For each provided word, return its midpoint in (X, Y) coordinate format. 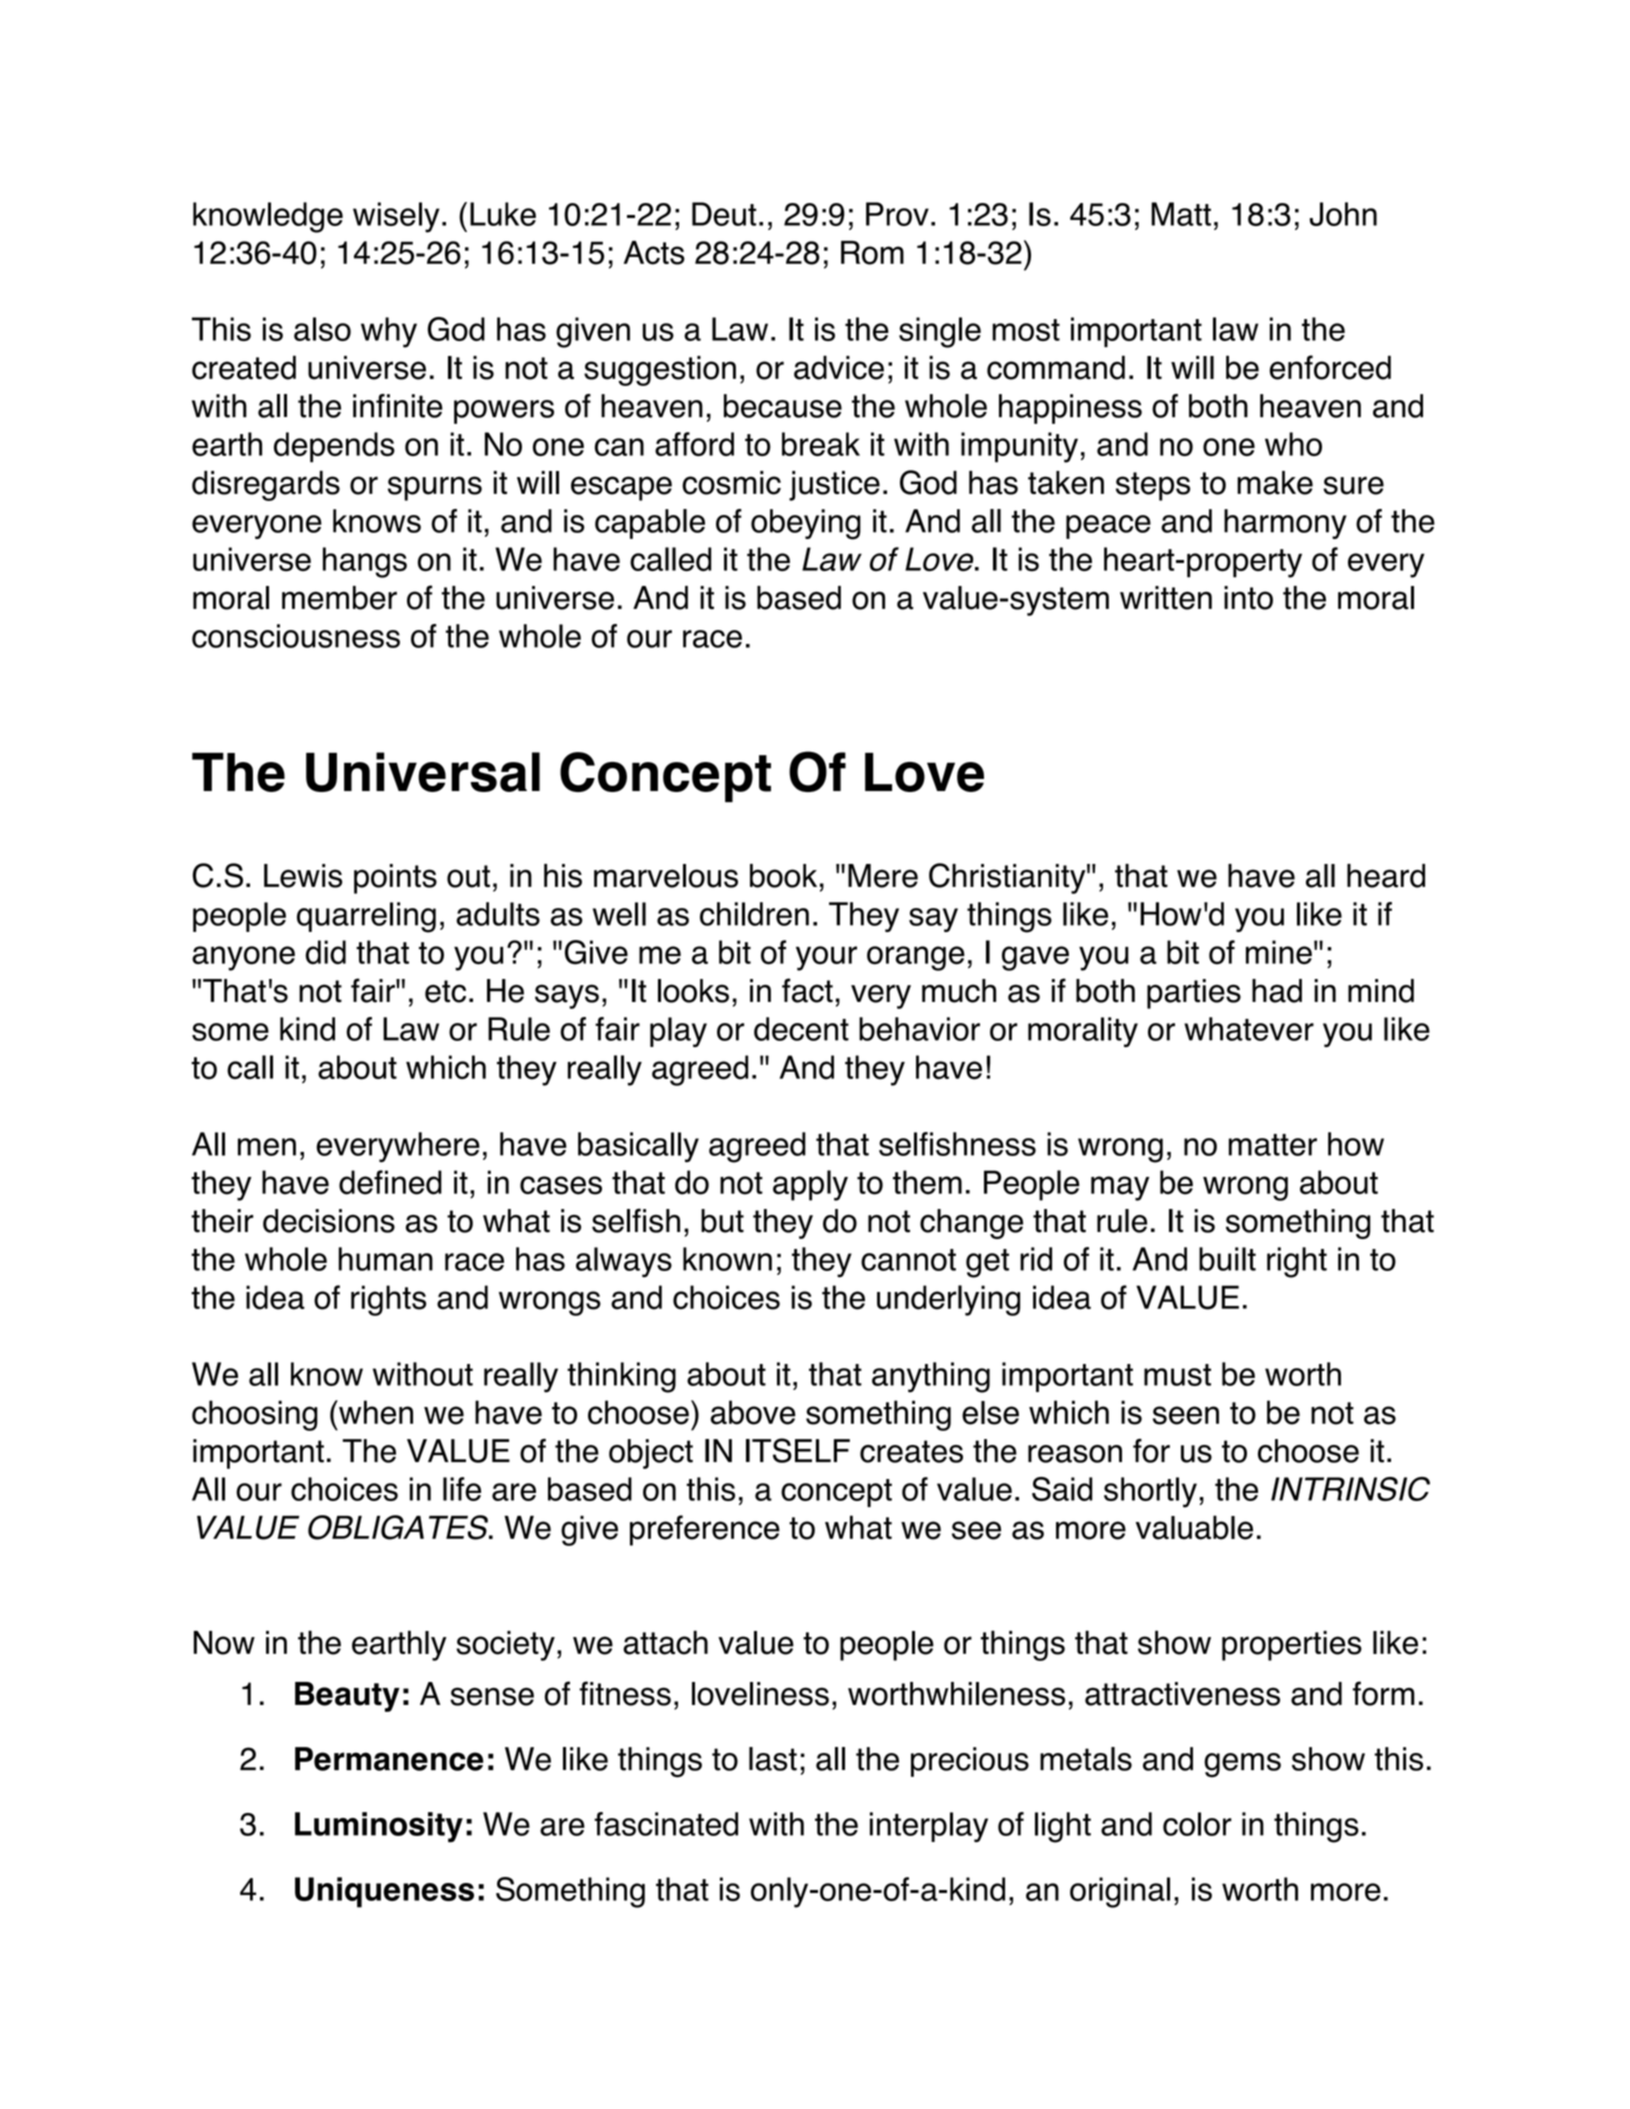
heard (1386, 876)
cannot (908, 1260)
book (783, 876)
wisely (396, 217)
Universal (423, 772)
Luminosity (379, 1827)
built (1227, 1259)
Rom (872, 253)
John (1343, 214)
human (386, 1259)
